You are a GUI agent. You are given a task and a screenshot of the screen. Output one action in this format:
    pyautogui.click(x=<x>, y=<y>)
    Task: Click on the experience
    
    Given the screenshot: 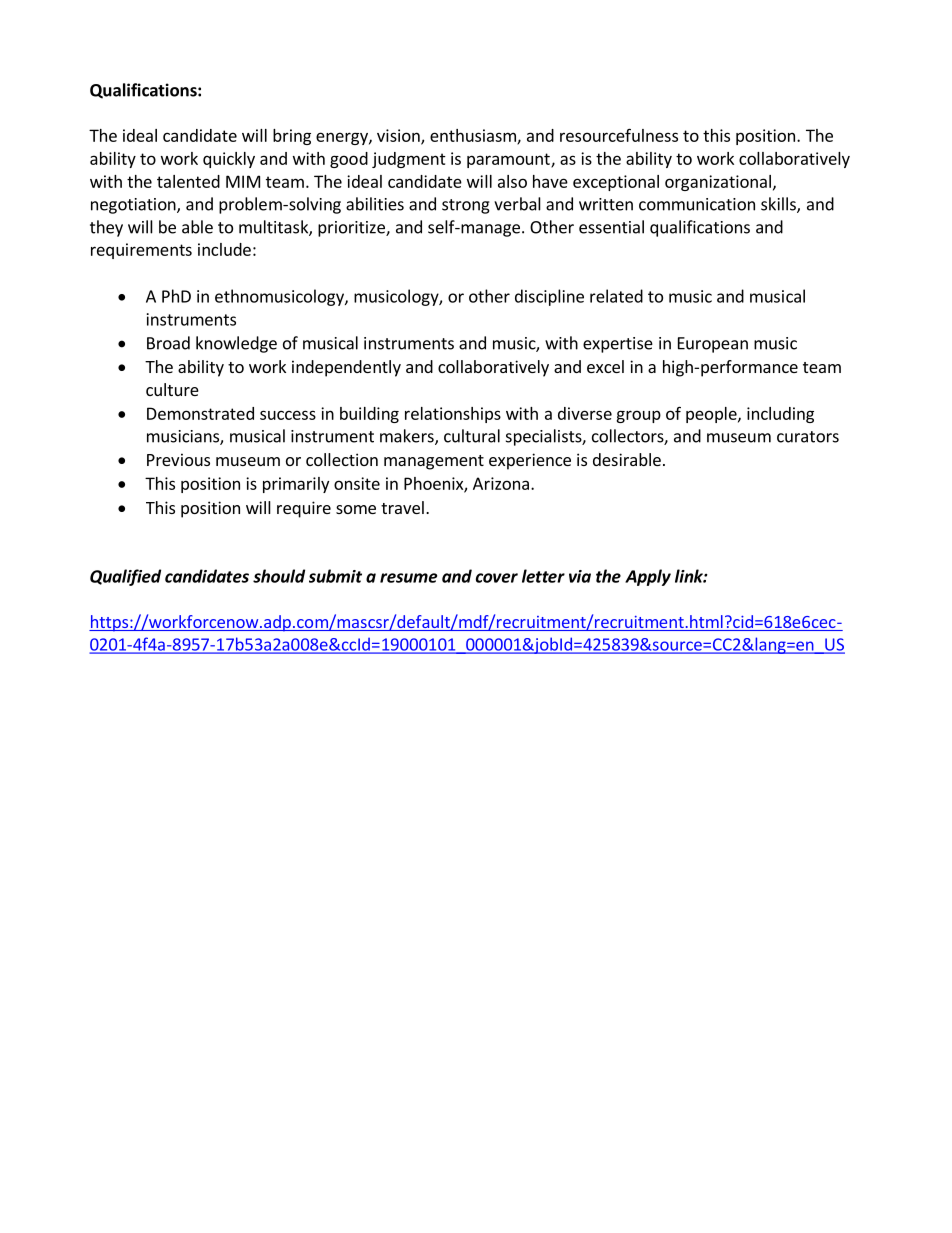 What is the action you would take?
    pyautogui.click(x=530, y=461)
